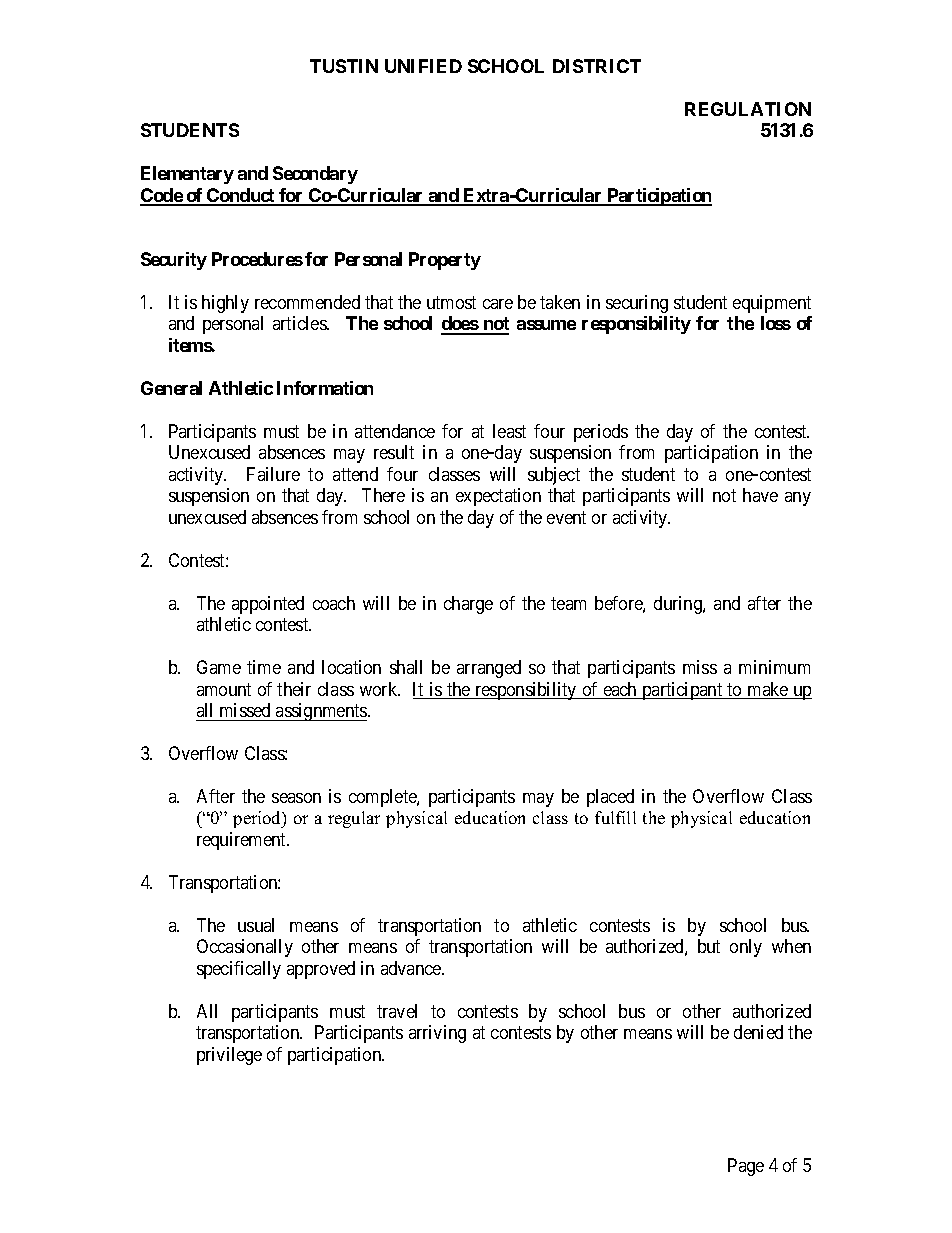 This document has width=952, height=1233. What do you see at coordinates (746, 1167) in the document?
I see `Page` at bounding box center [746, 1167].
